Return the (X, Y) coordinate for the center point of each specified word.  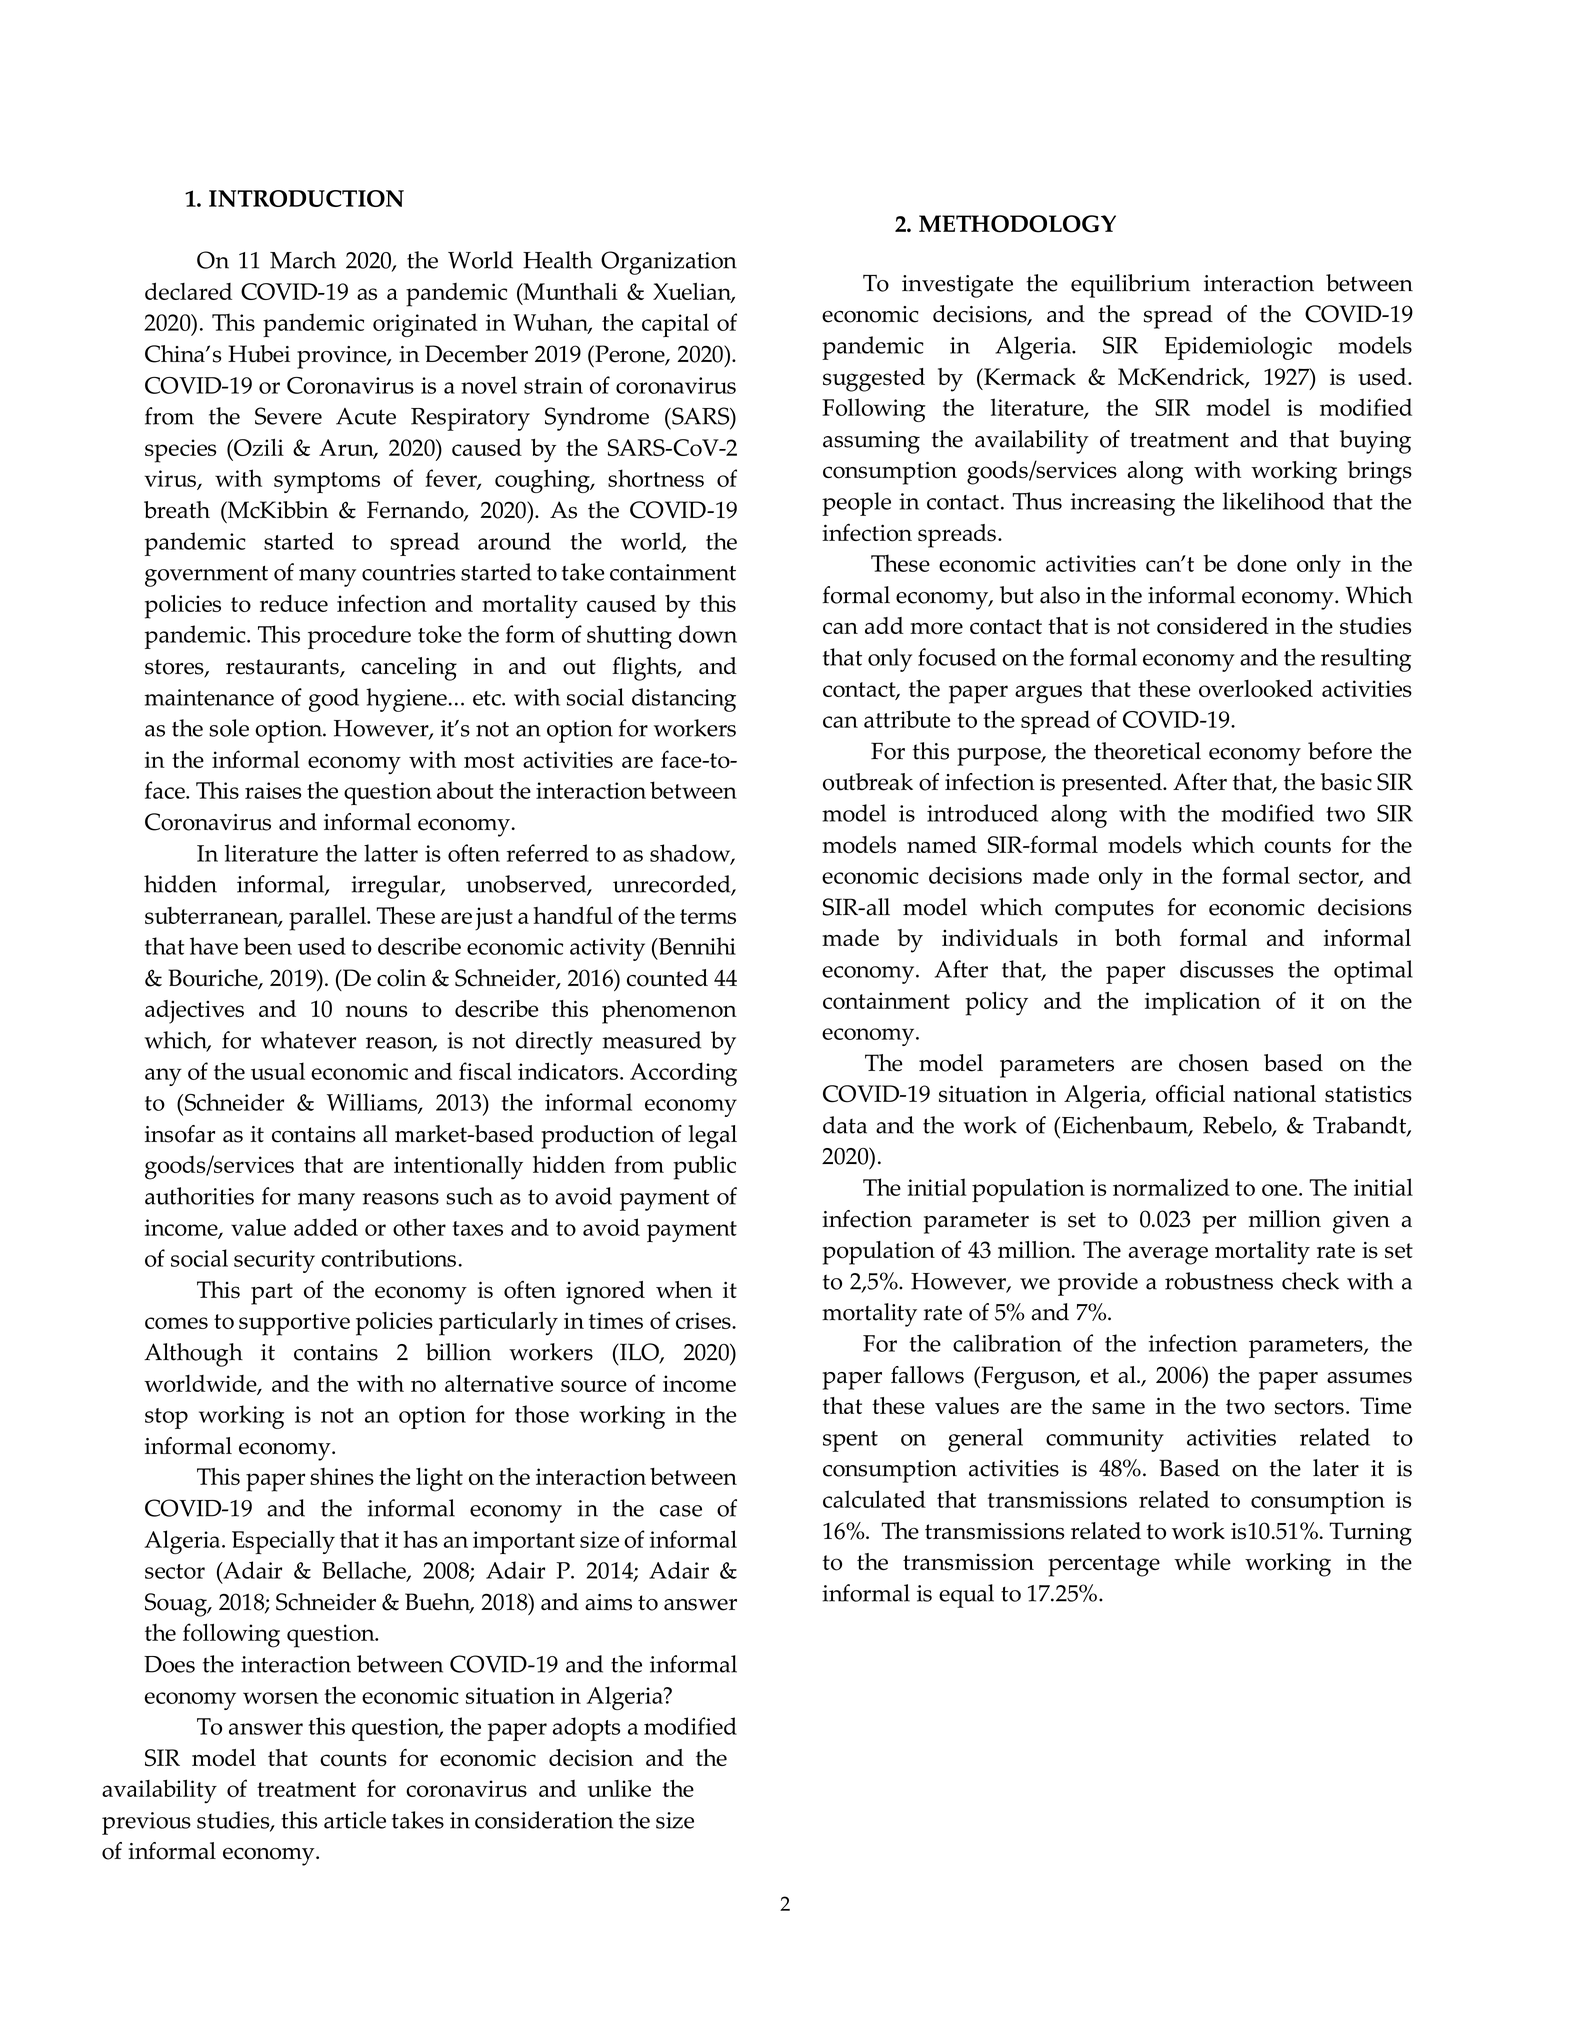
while (1202, 1561)
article (355, 1820)
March (303, 260)
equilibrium (1130, 286)
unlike (619, 1788)
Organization (669, 263)
